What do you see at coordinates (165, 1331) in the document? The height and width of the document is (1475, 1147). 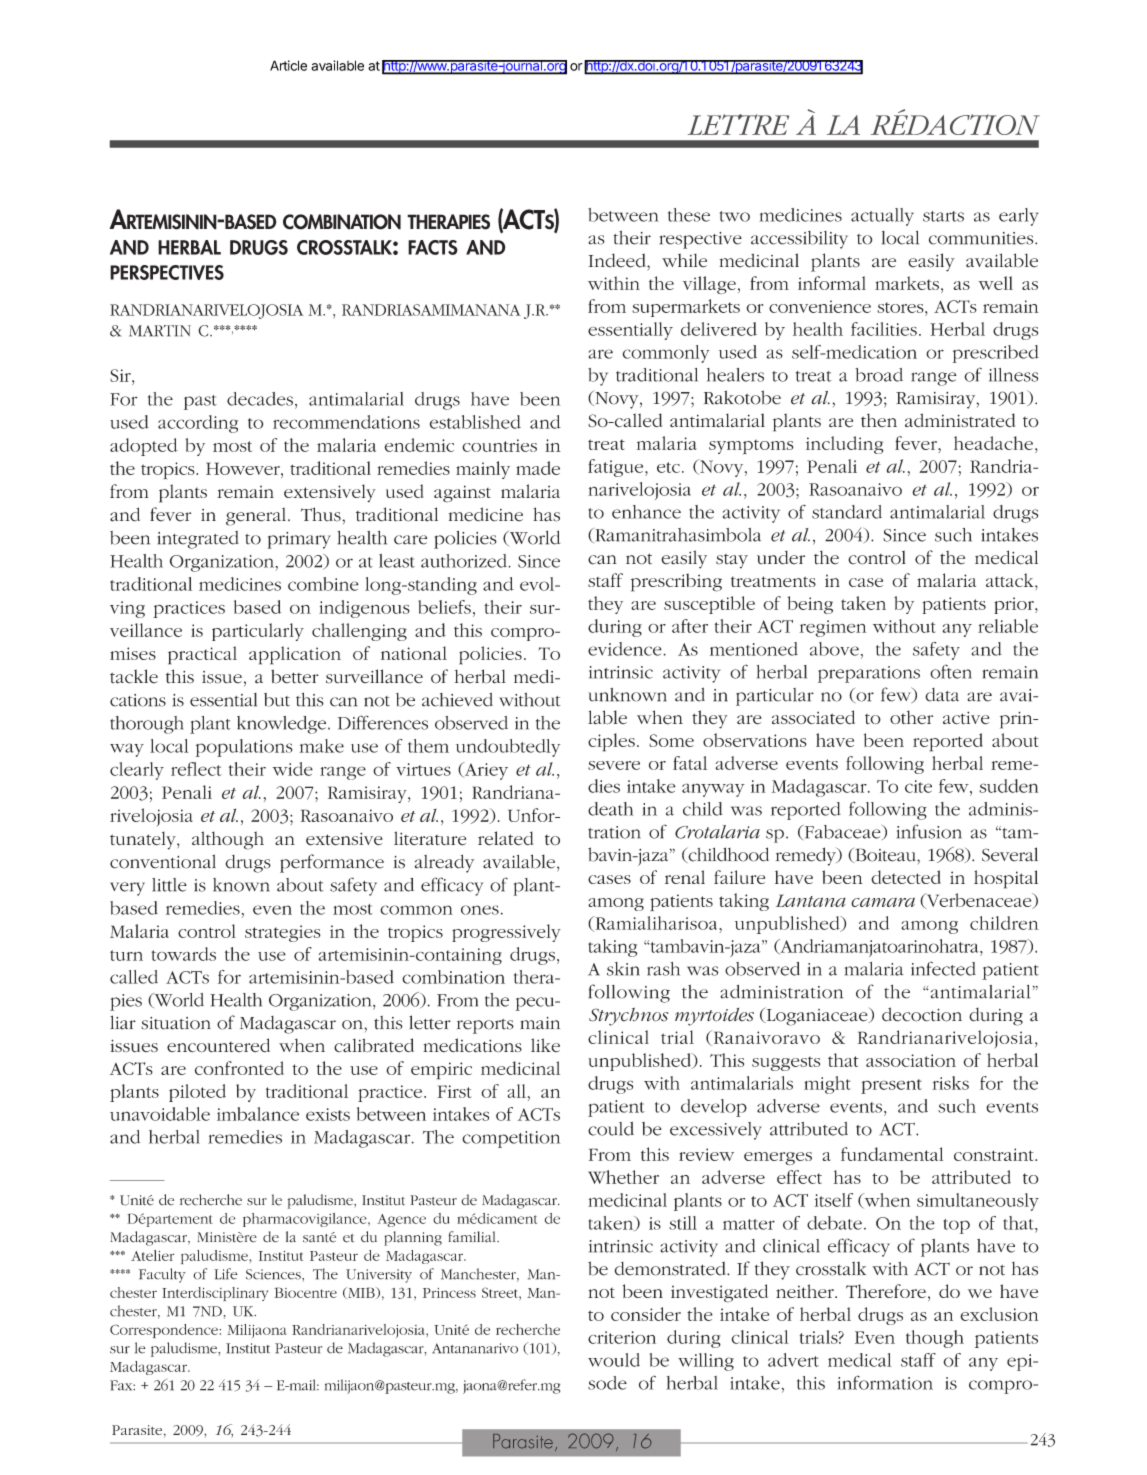 I see `Correspondence` at bounding box center [165, 1331].
